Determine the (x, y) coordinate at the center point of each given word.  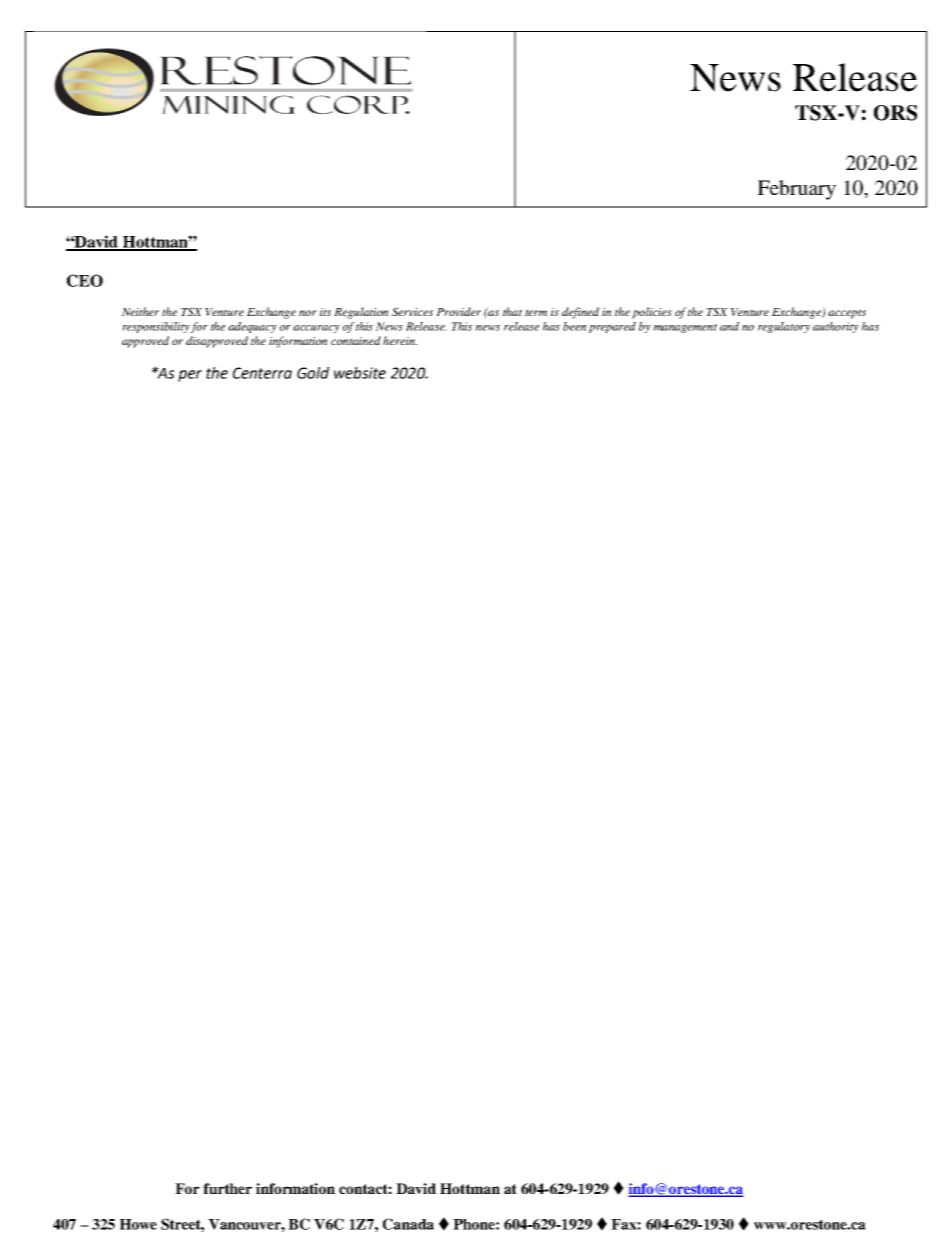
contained (356, 340)
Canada (408, 1224)
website (360, 373)
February (797, 190)
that (512, 311)
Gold (313, 373)
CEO (85, 280)
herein (400, 340)
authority (836, 327)
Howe (138, 1224)
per (190, 376)
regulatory (784, 327)
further (227, 1188)
